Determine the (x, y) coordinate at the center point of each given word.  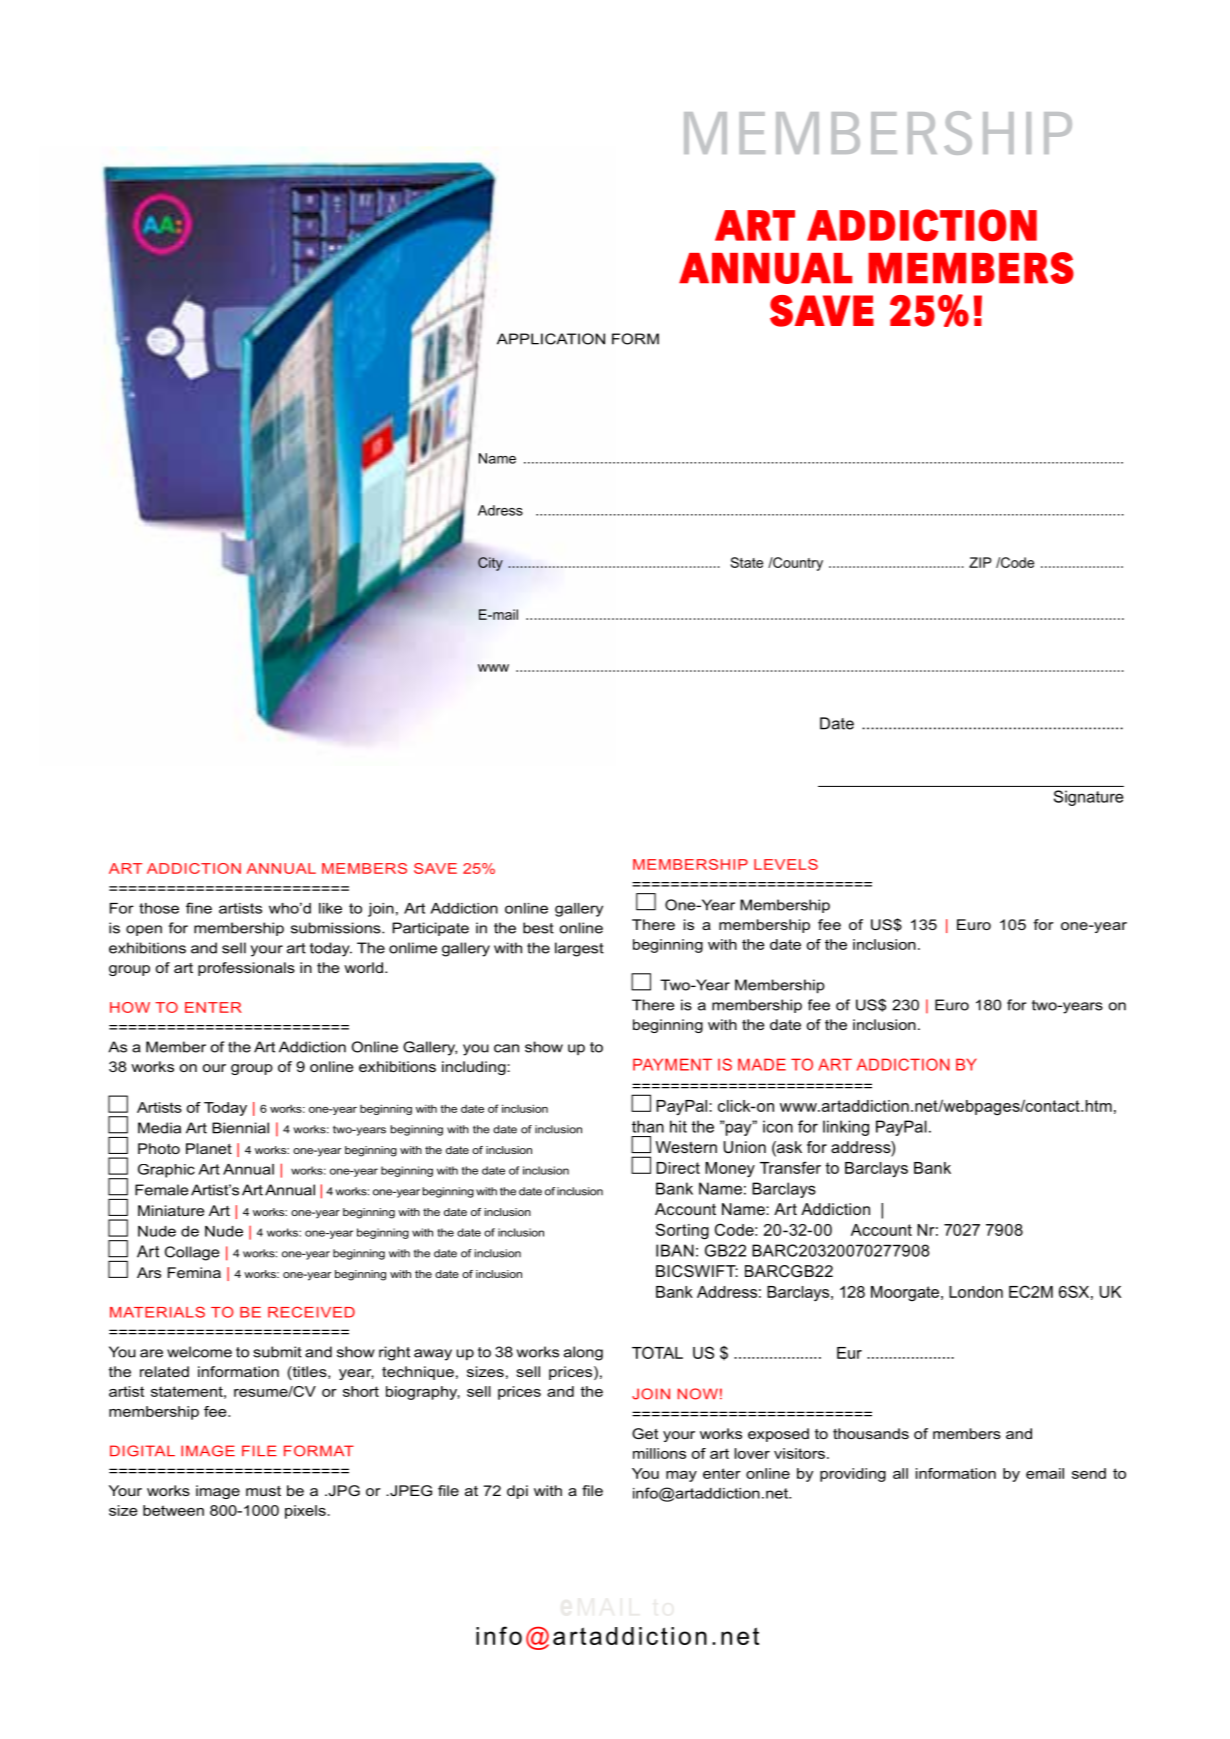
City (490, 564)
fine (199, 908)
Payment (672, 1064)
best (538, 928)
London (976, 1292)
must (263, 1491)
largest (579, 949)
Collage (192, 1253)
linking (846, 1128)
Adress (500, 510)
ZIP (980, 562)
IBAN (675, 1250)
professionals (246, 969)
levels (786, 864)
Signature (1089, 798)
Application (551, 339)
